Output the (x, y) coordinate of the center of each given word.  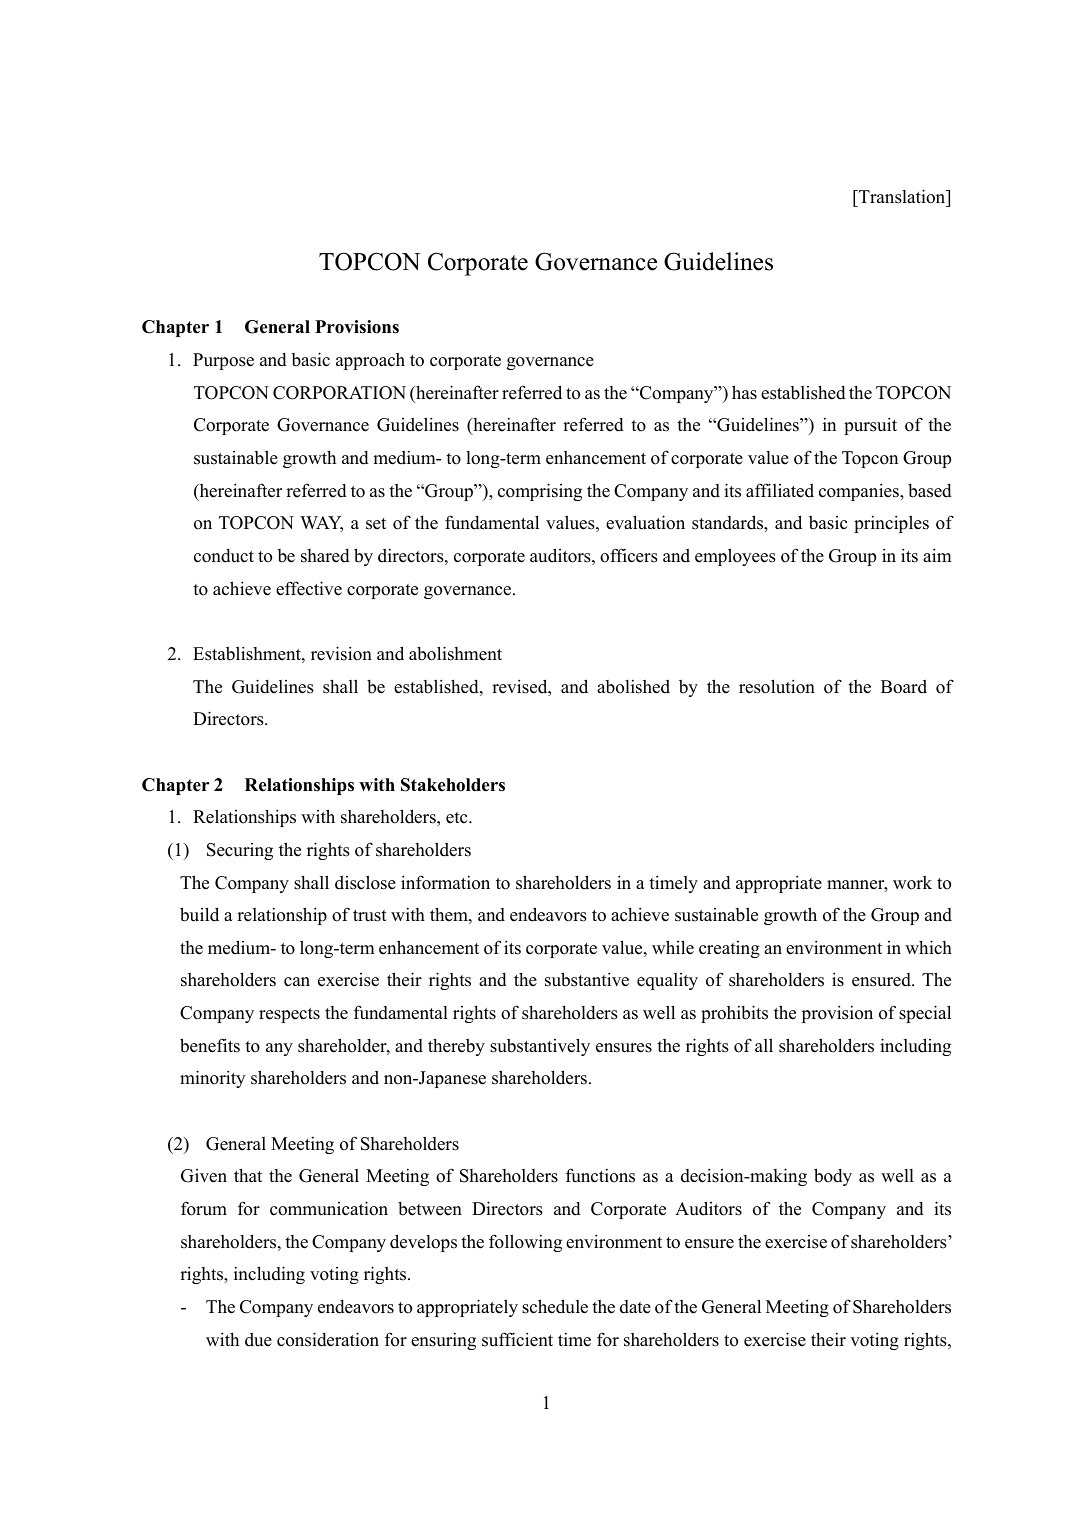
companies (860, 492)
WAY (321, 524)
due (258, 1340)
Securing (240, 851)
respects (289, 1015)
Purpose (223, 361)
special (925, 1014)
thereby (456, 1047)
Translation (902, 196)
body (833, 1177)
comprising (540, 492)
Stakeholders (453, 785)
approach (370, 361)
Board (904, 687)
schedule (555, 1306)
